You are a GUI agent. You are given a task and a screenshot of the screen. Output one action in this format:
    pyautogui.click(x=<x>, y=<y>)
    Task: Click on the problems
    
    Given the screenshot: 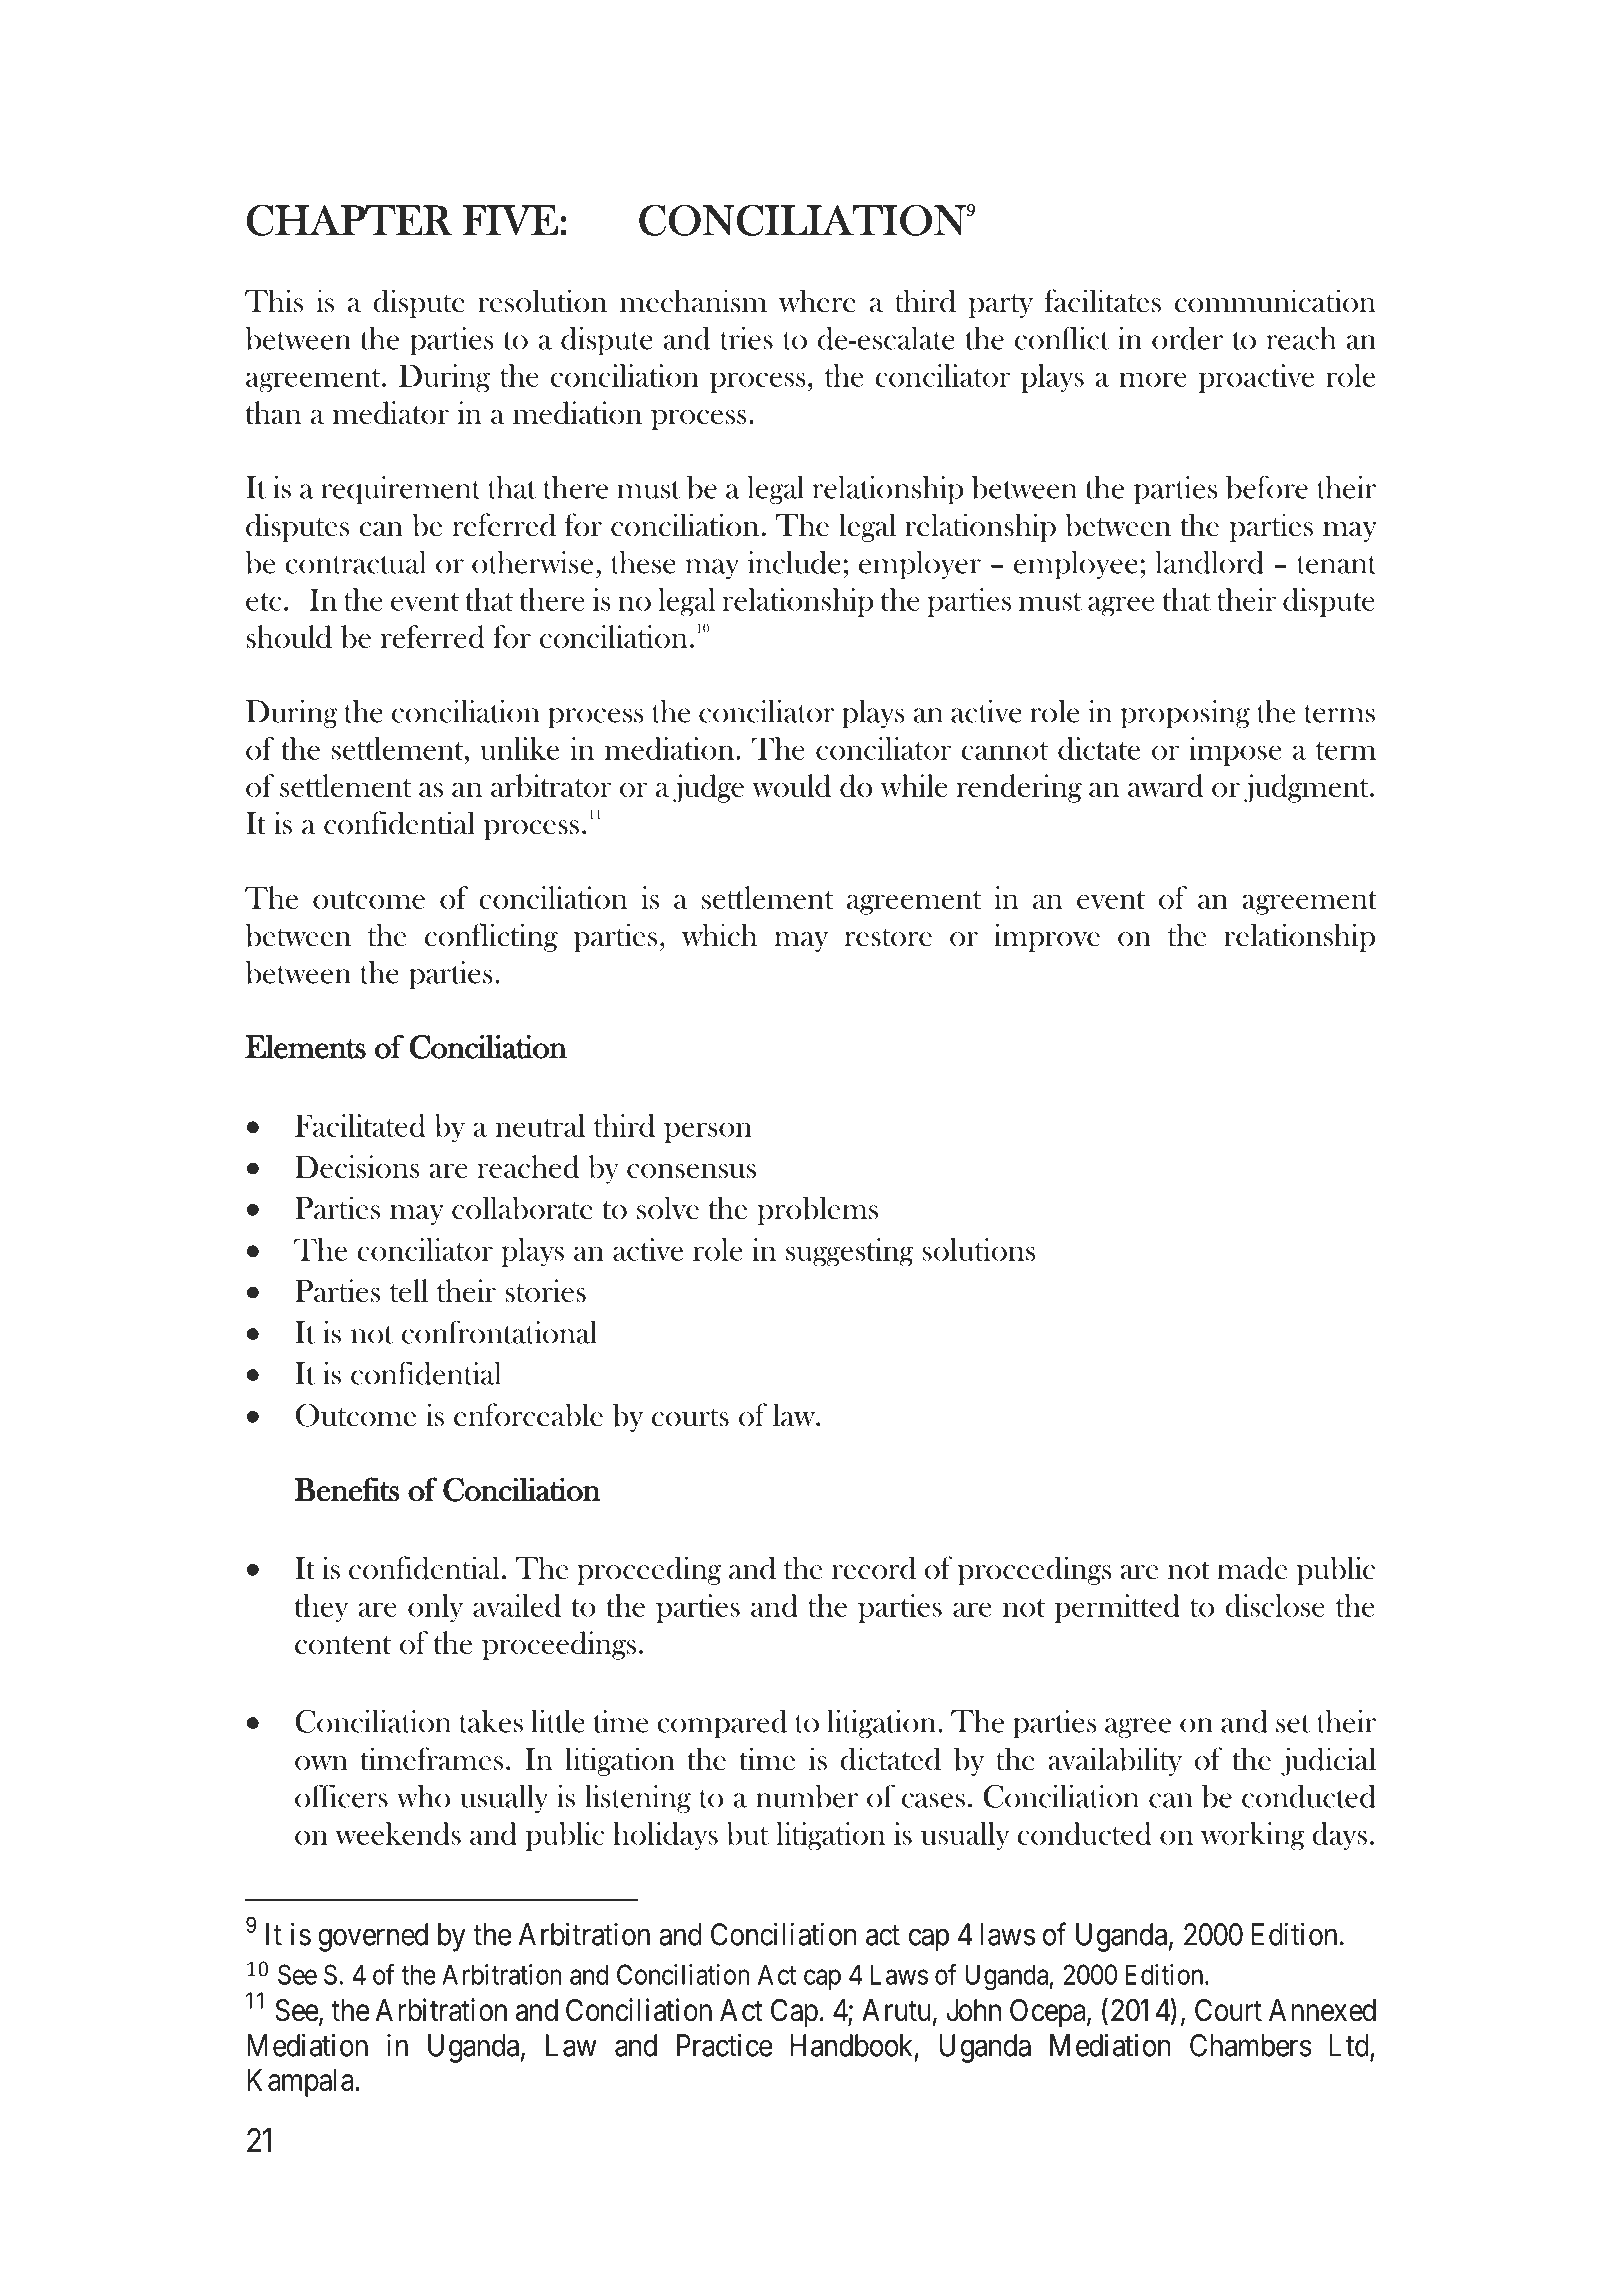 What is the action you would take?
    pyautogui.click(x=817, y=1210)
